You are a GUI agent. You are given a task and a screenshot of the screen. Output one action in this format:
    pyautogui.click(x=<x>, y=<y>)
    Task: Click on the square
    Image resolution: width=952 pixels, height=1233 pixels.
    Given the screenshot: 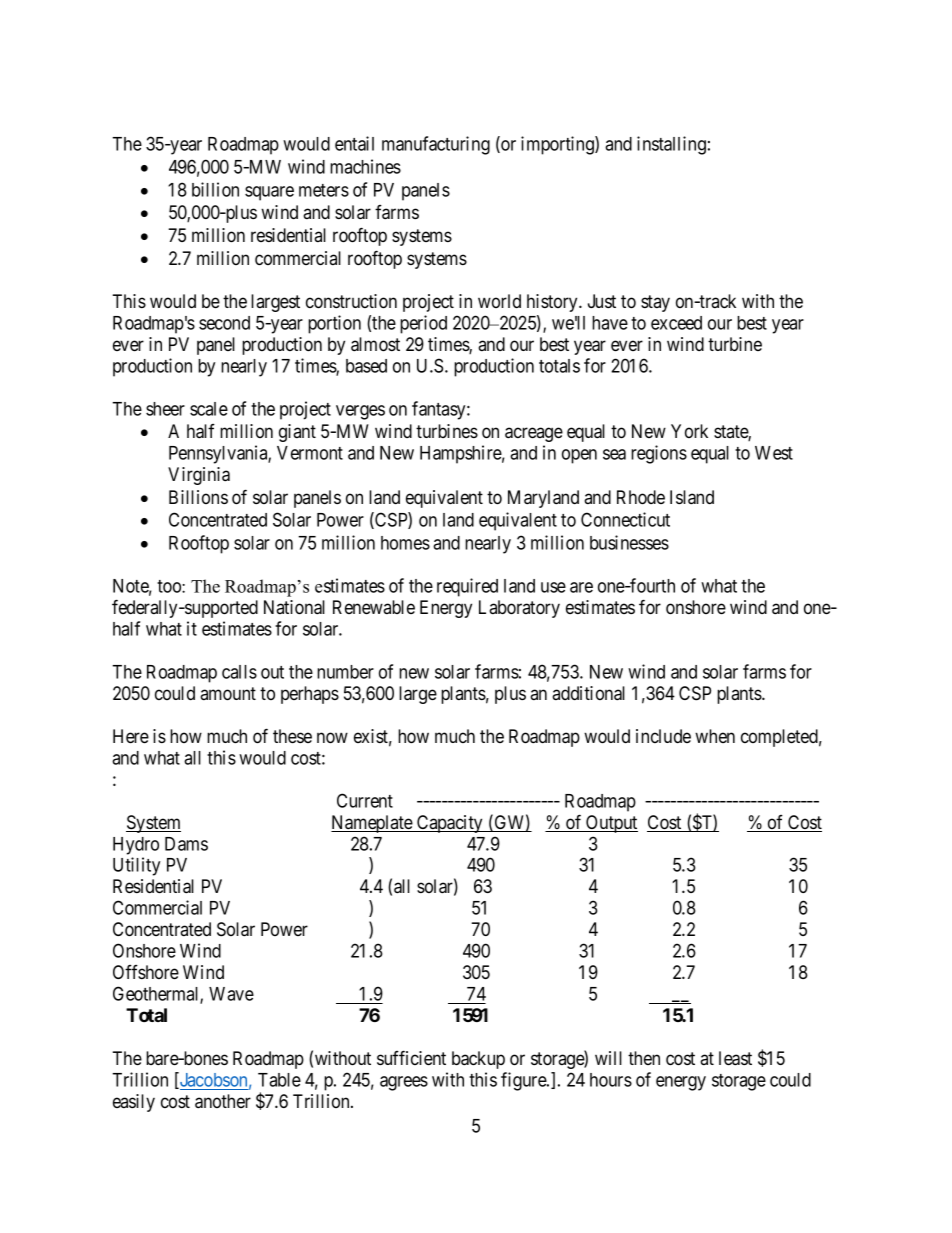 What is the action you would take?
    pyautogui.click(x=269, y=193)
